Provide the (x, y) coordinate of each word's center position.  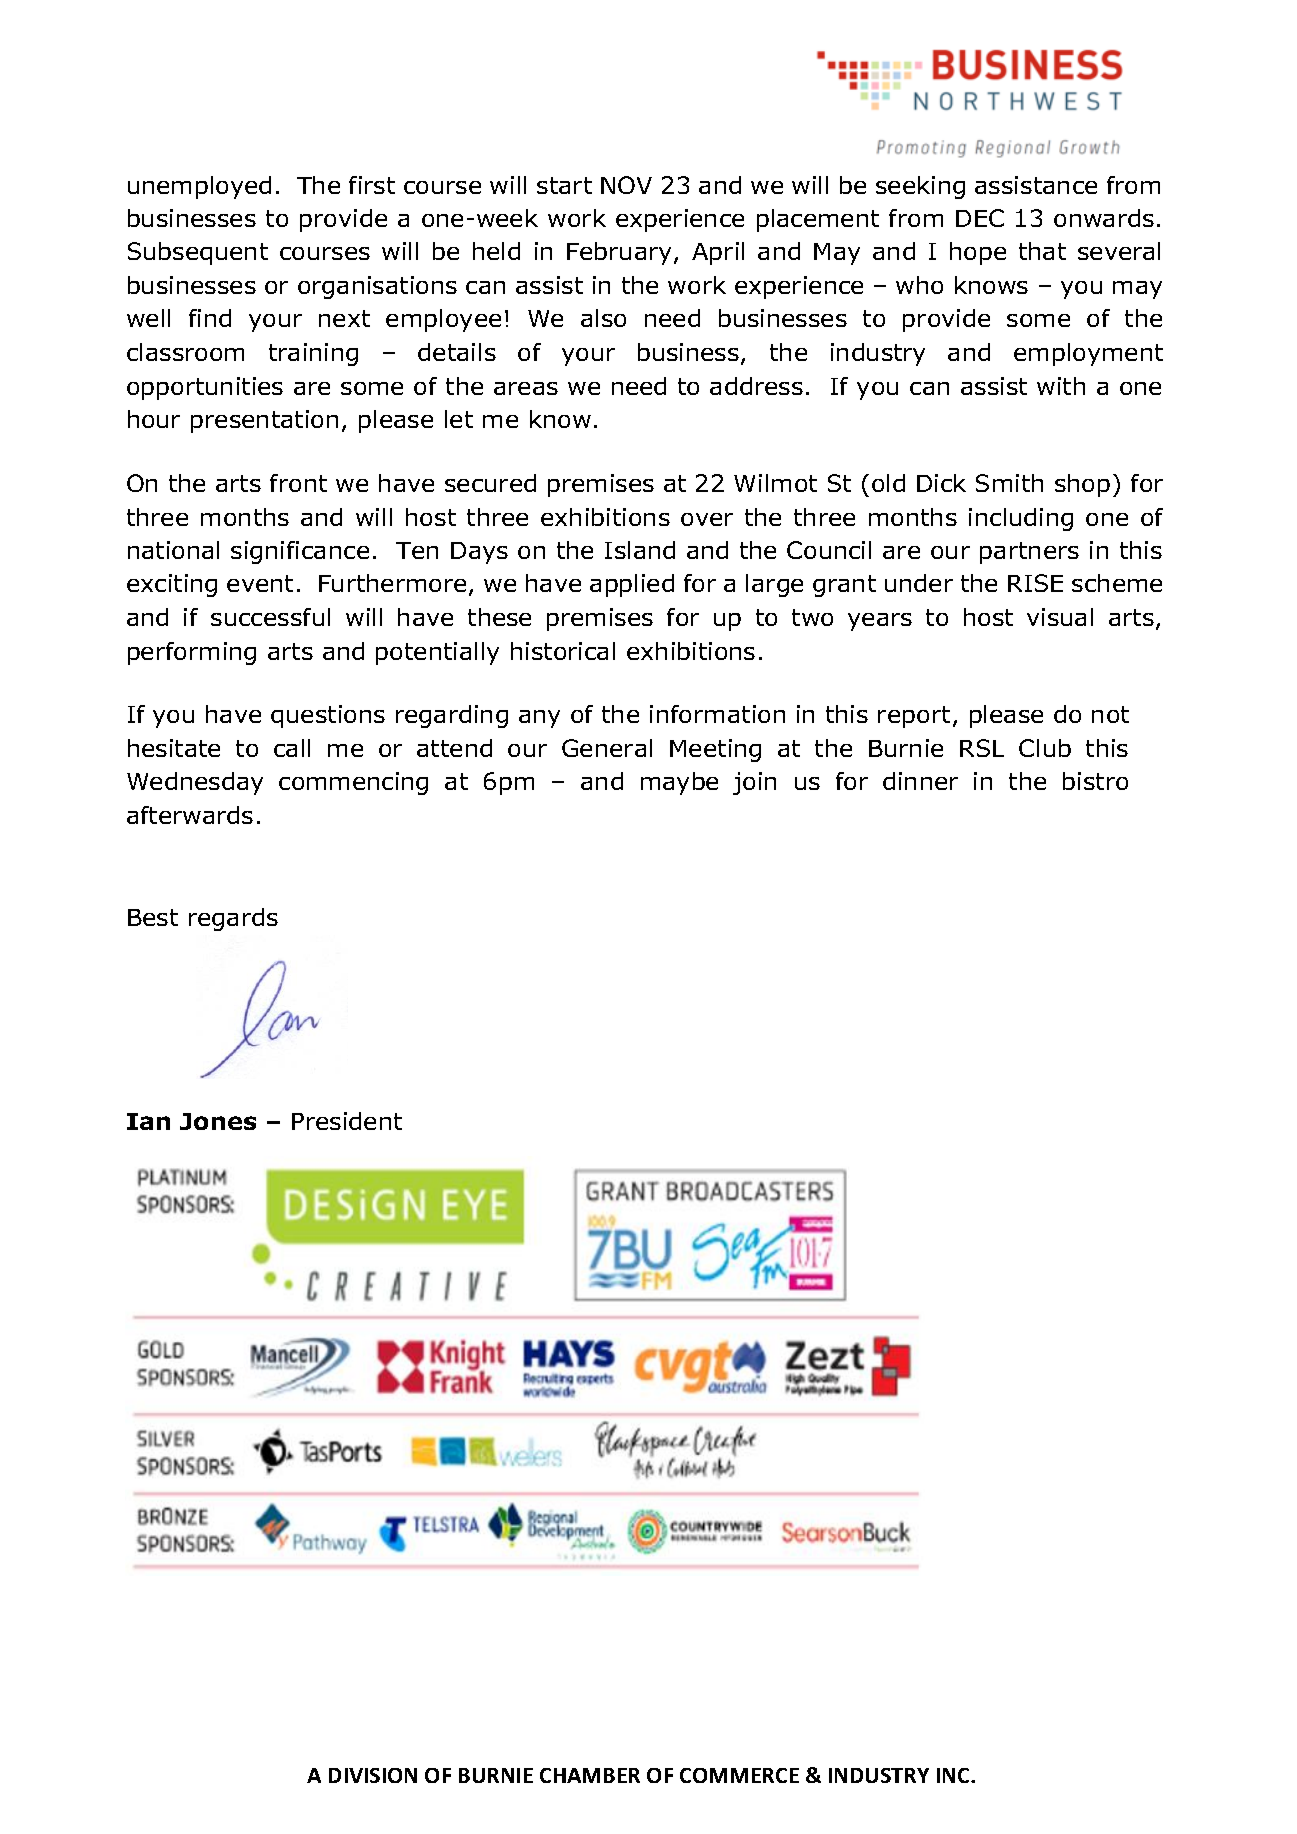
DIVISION (373, 1775)
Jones (218, 1121)
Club (1045, 748)
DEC (980, 218)
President (347, 1121)
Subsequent (198, 253)
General (607, 748)
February (621, 253)
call (292, 748)
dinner (920, 781)
